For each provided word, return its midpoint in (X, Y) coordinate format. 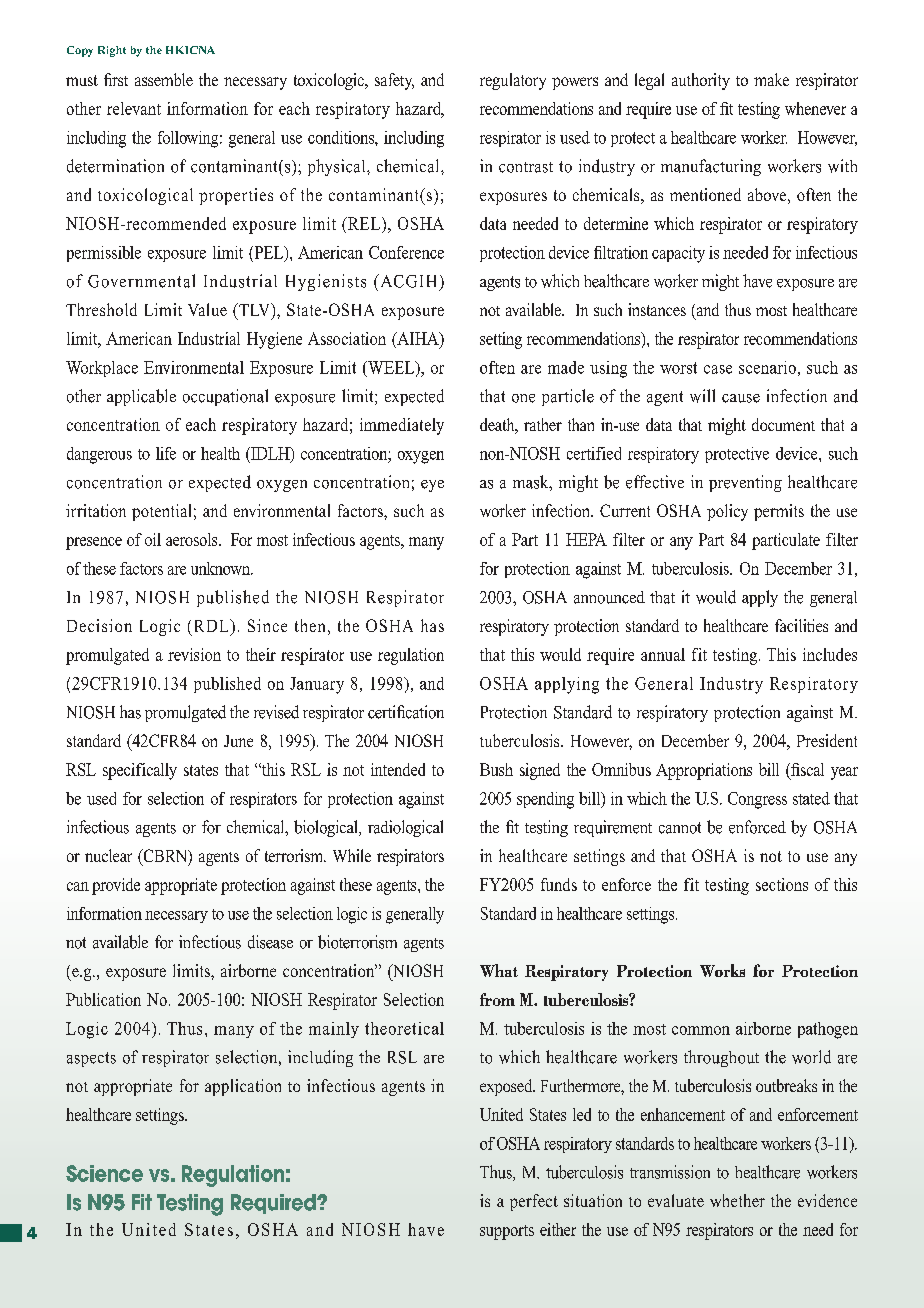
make (771, 79)
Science (104, 1173)
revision (194, 654)
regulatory (513, 81)
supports (507, 1232)
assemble (164, 79)
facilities (801, 625)
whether (737, 1200)
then (310, 625)
